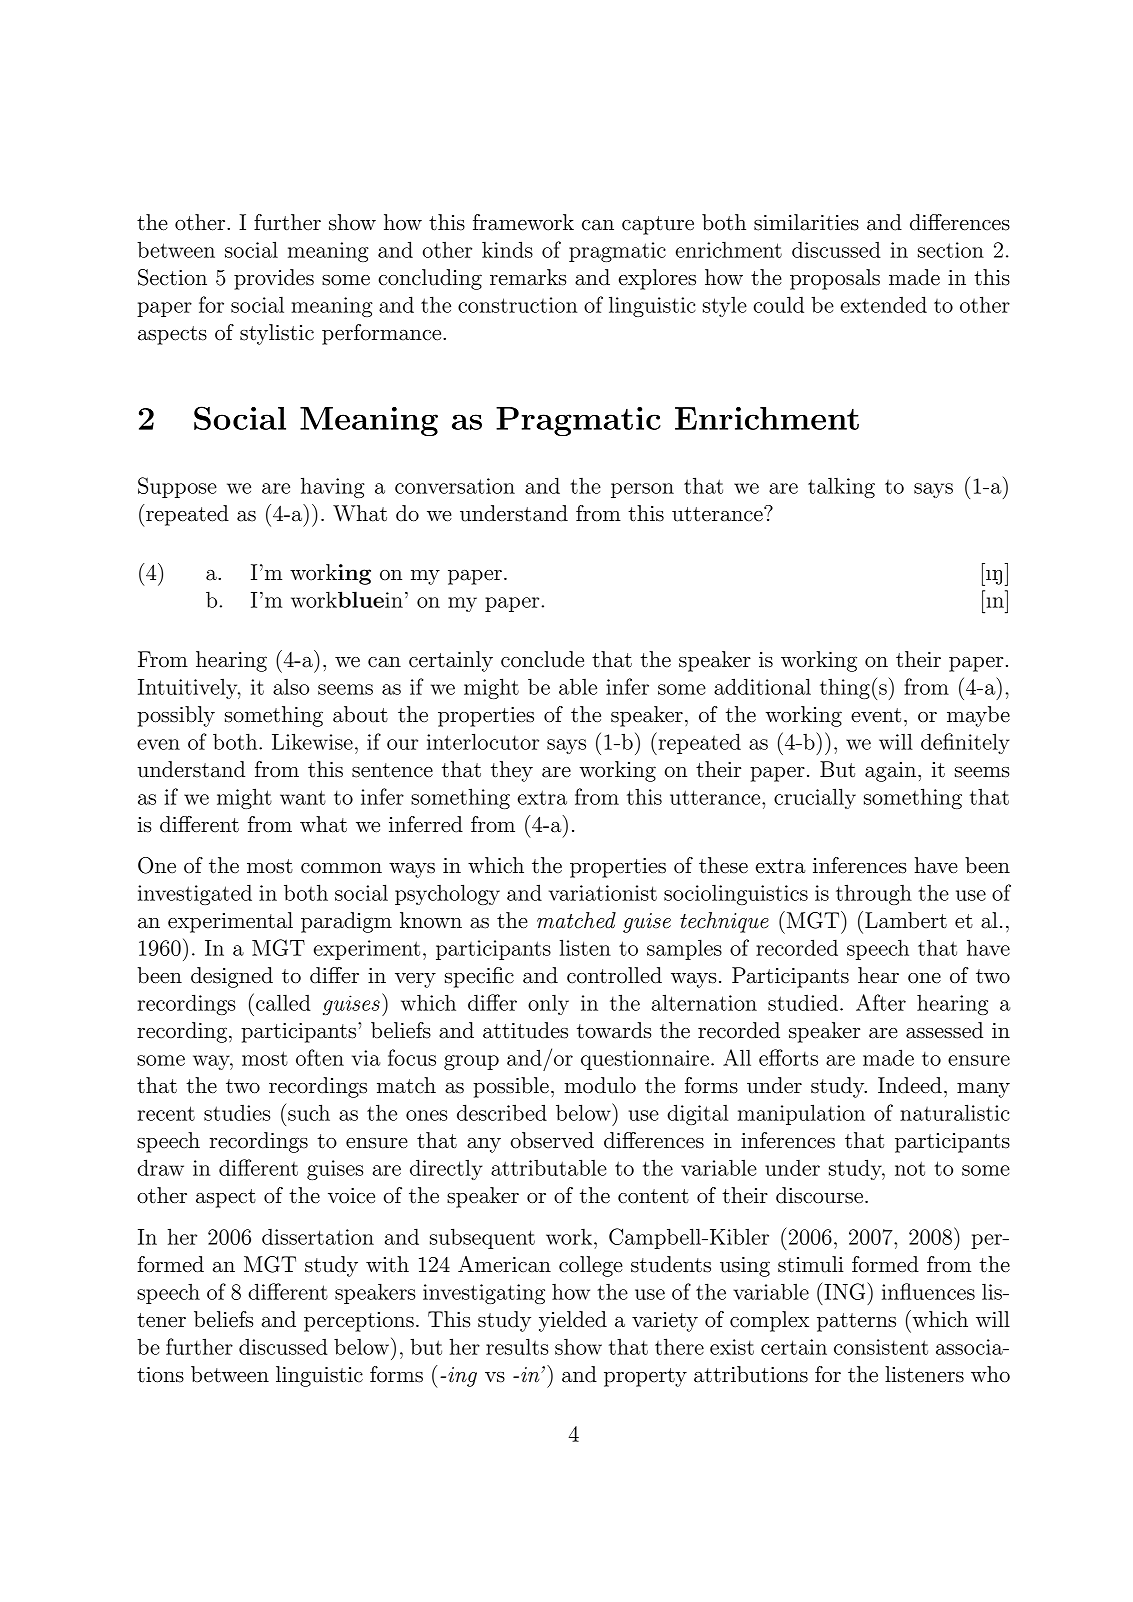 The height and width of the image is (1602, 1133). I want to click on dissertation, so click(318, 1236).
